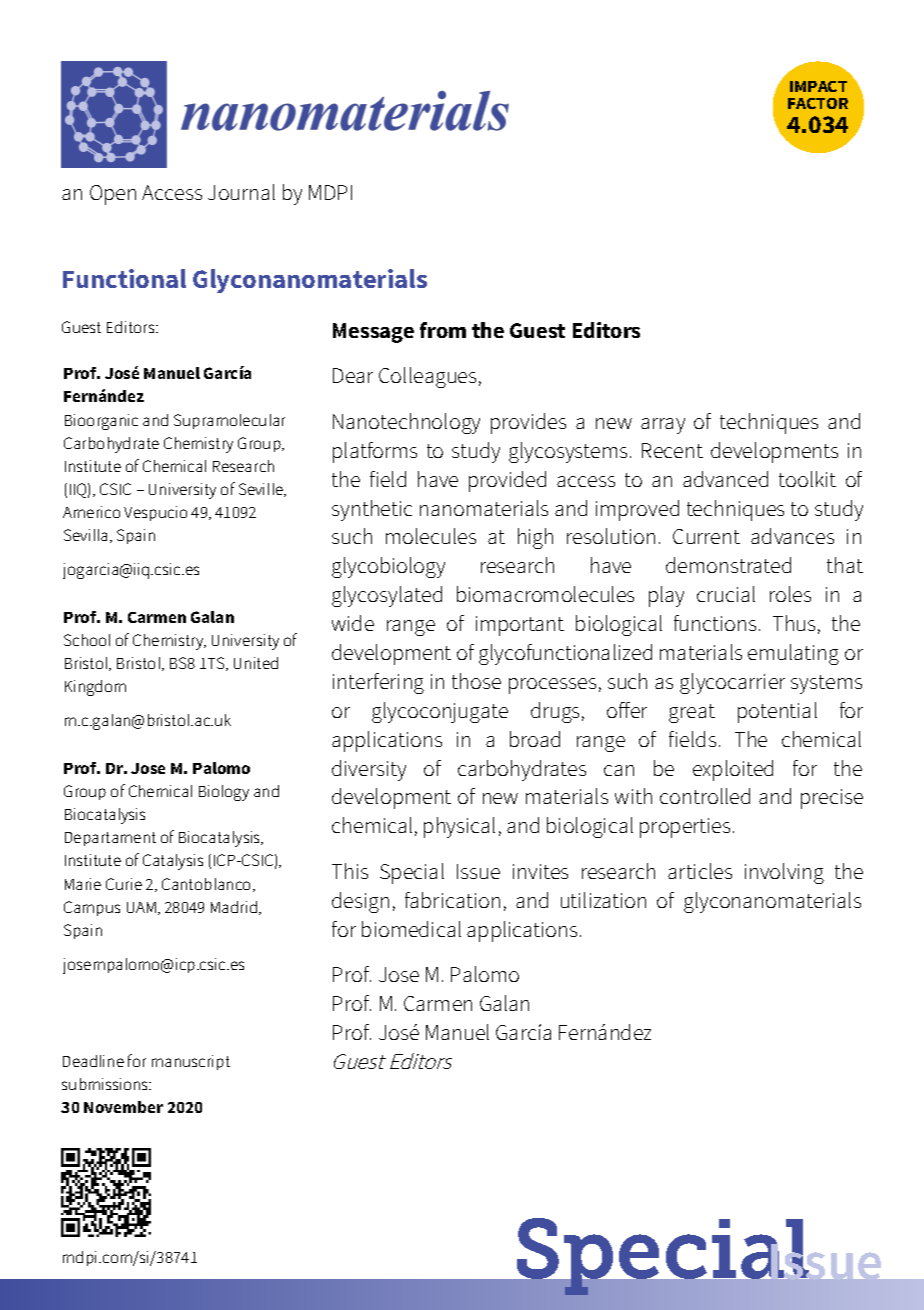  What do you see at coordinates (427, 377) in the screenshot?
I see `Colleagues` at bounding box center [427, 377].
